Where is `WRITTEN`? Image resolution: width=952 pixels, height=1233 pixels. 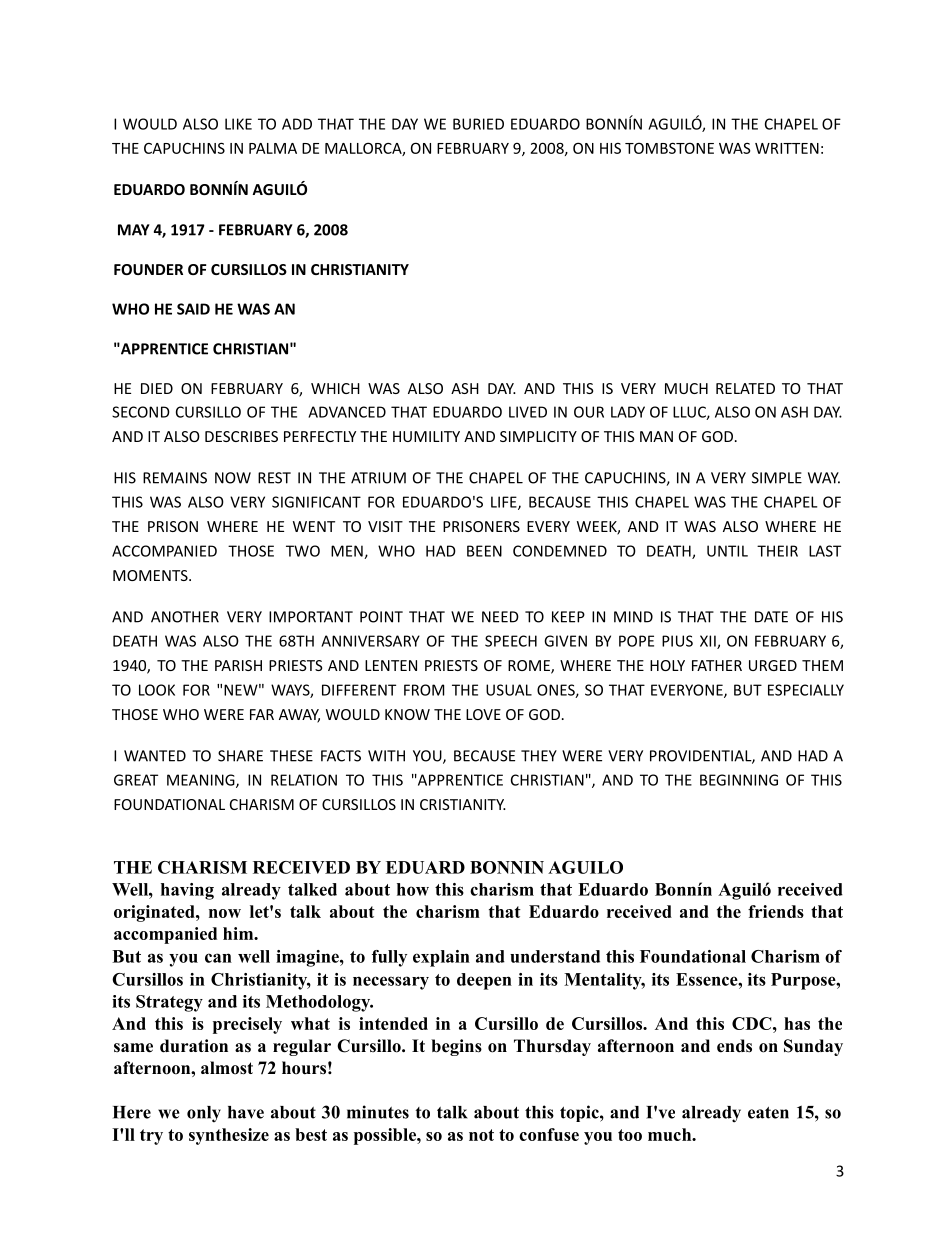
WRITTEN is located at coordinates (787, 148).
